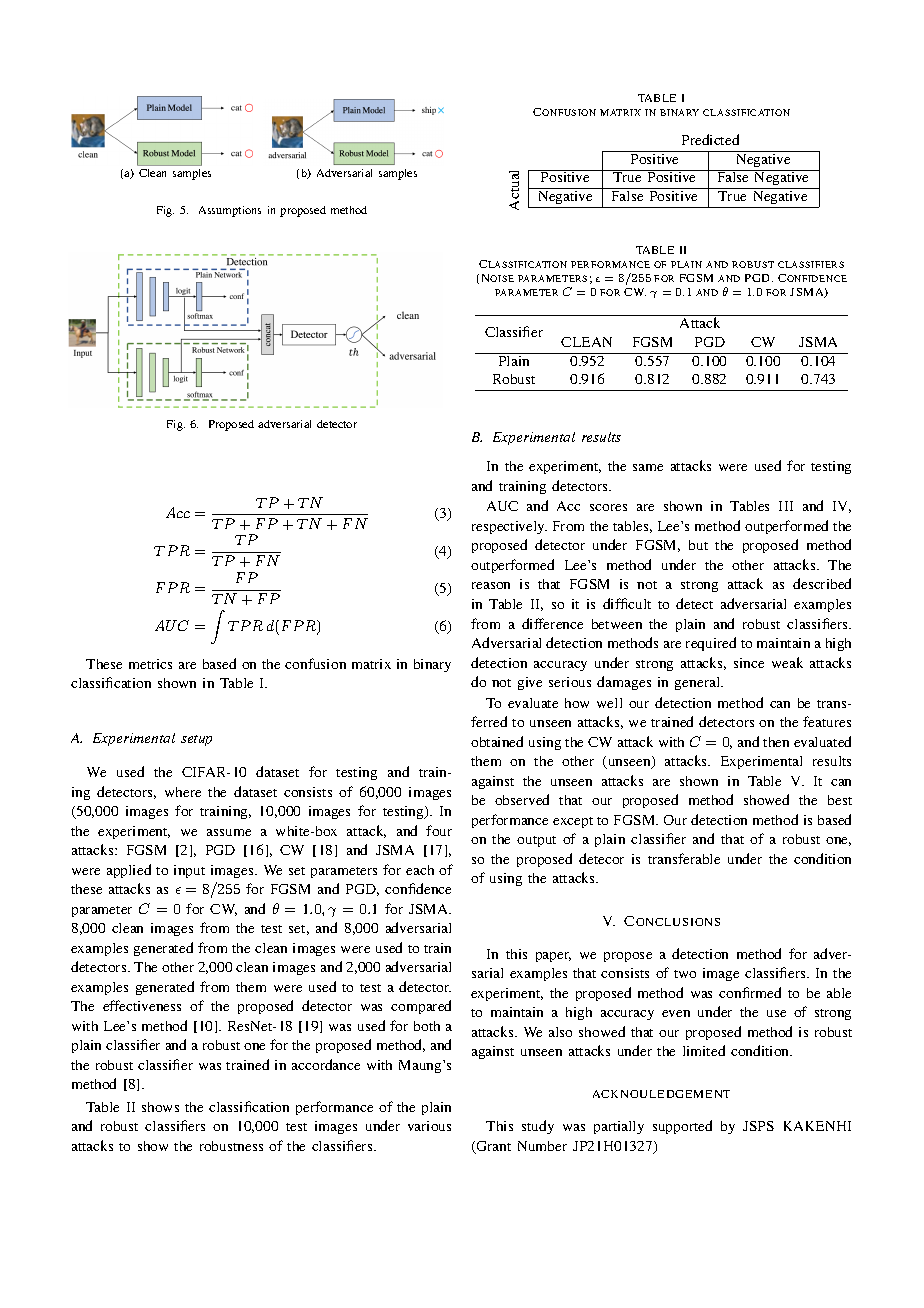  I want to click on Predicted, so click(710, 139).
